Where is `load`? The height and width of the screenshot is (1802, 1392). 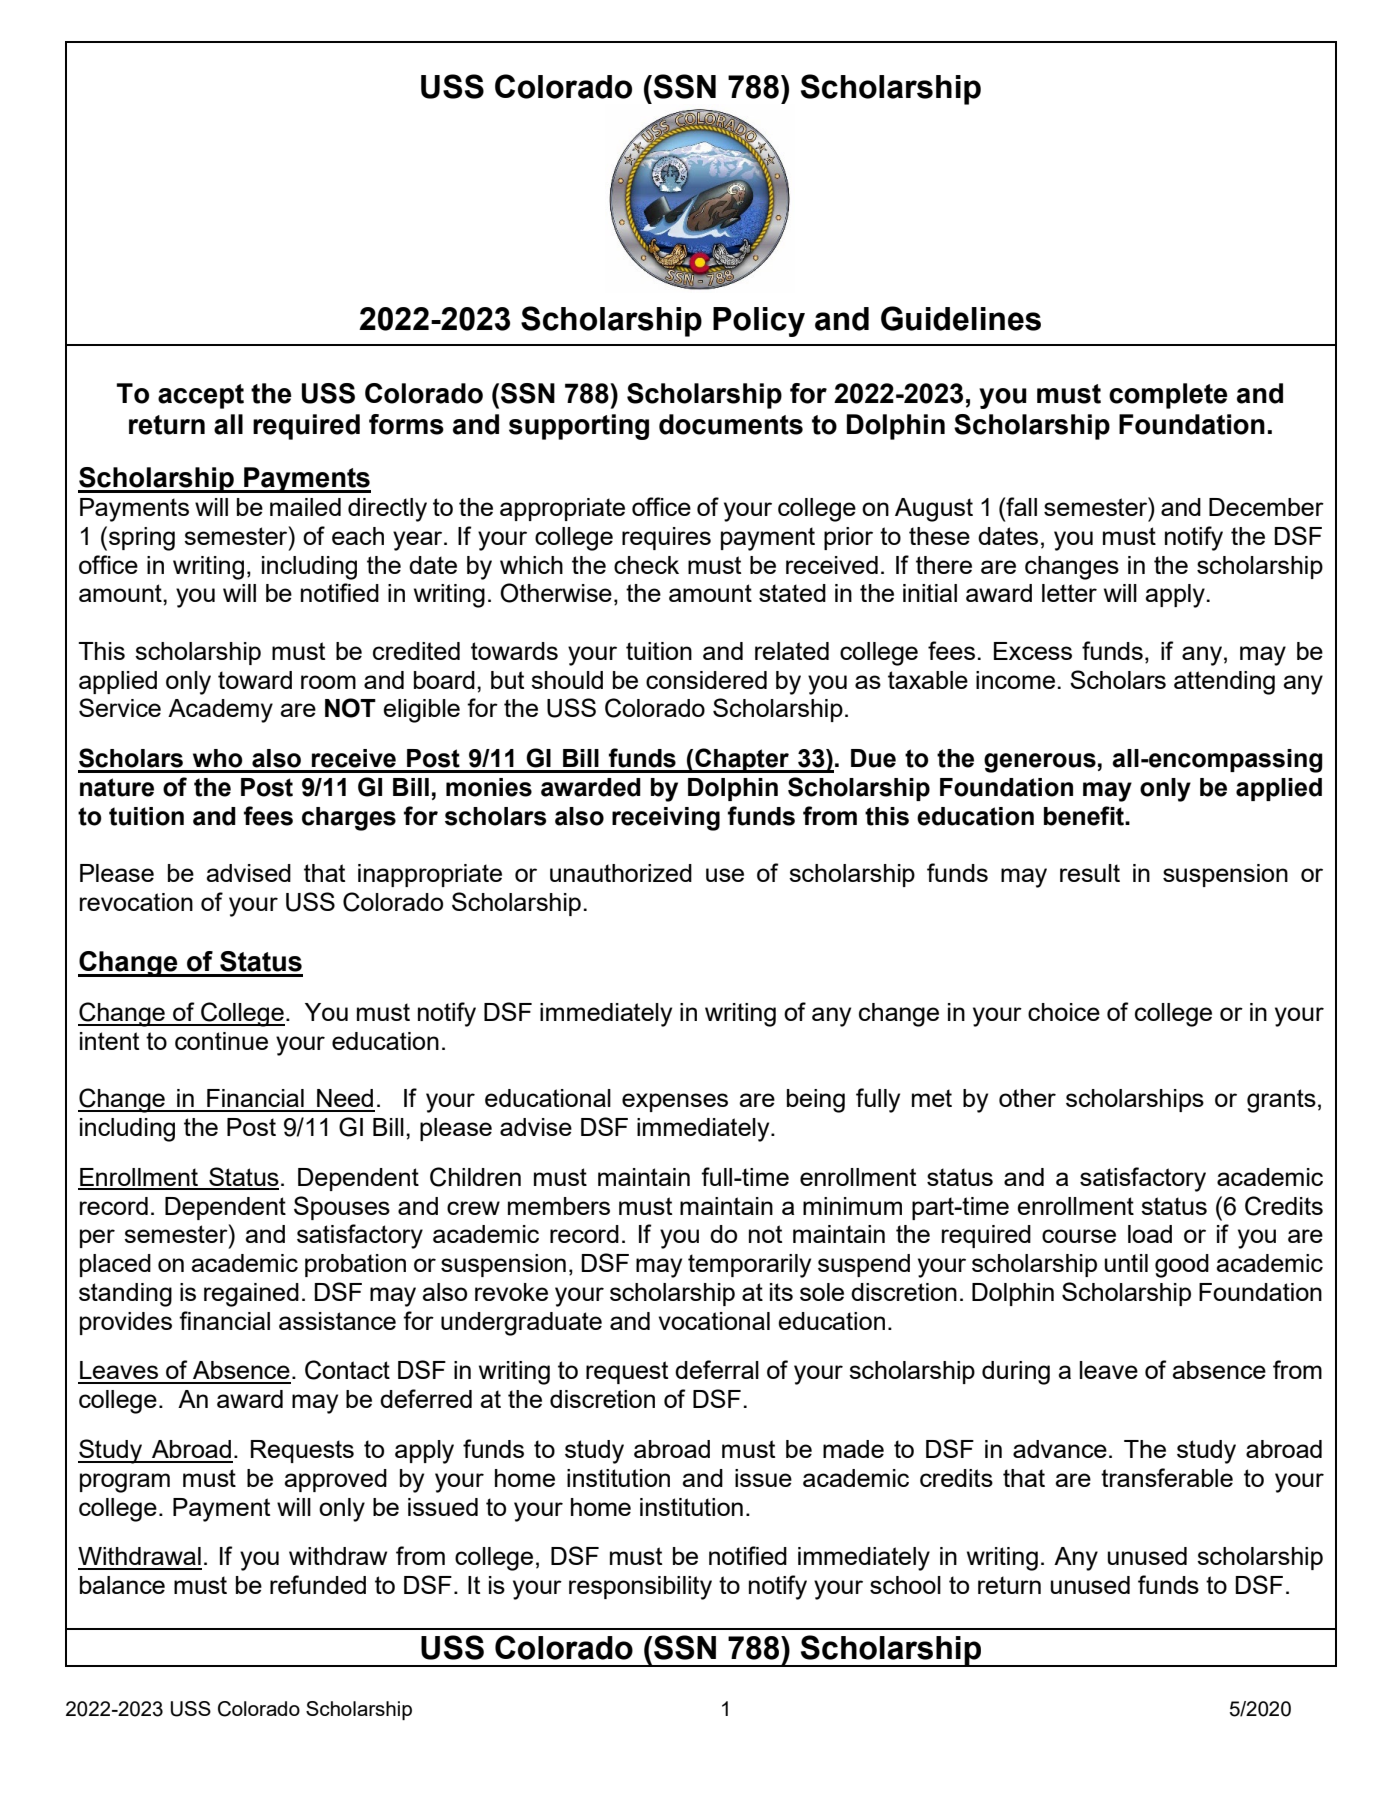 load is located at coordinates (1150, 1234).
